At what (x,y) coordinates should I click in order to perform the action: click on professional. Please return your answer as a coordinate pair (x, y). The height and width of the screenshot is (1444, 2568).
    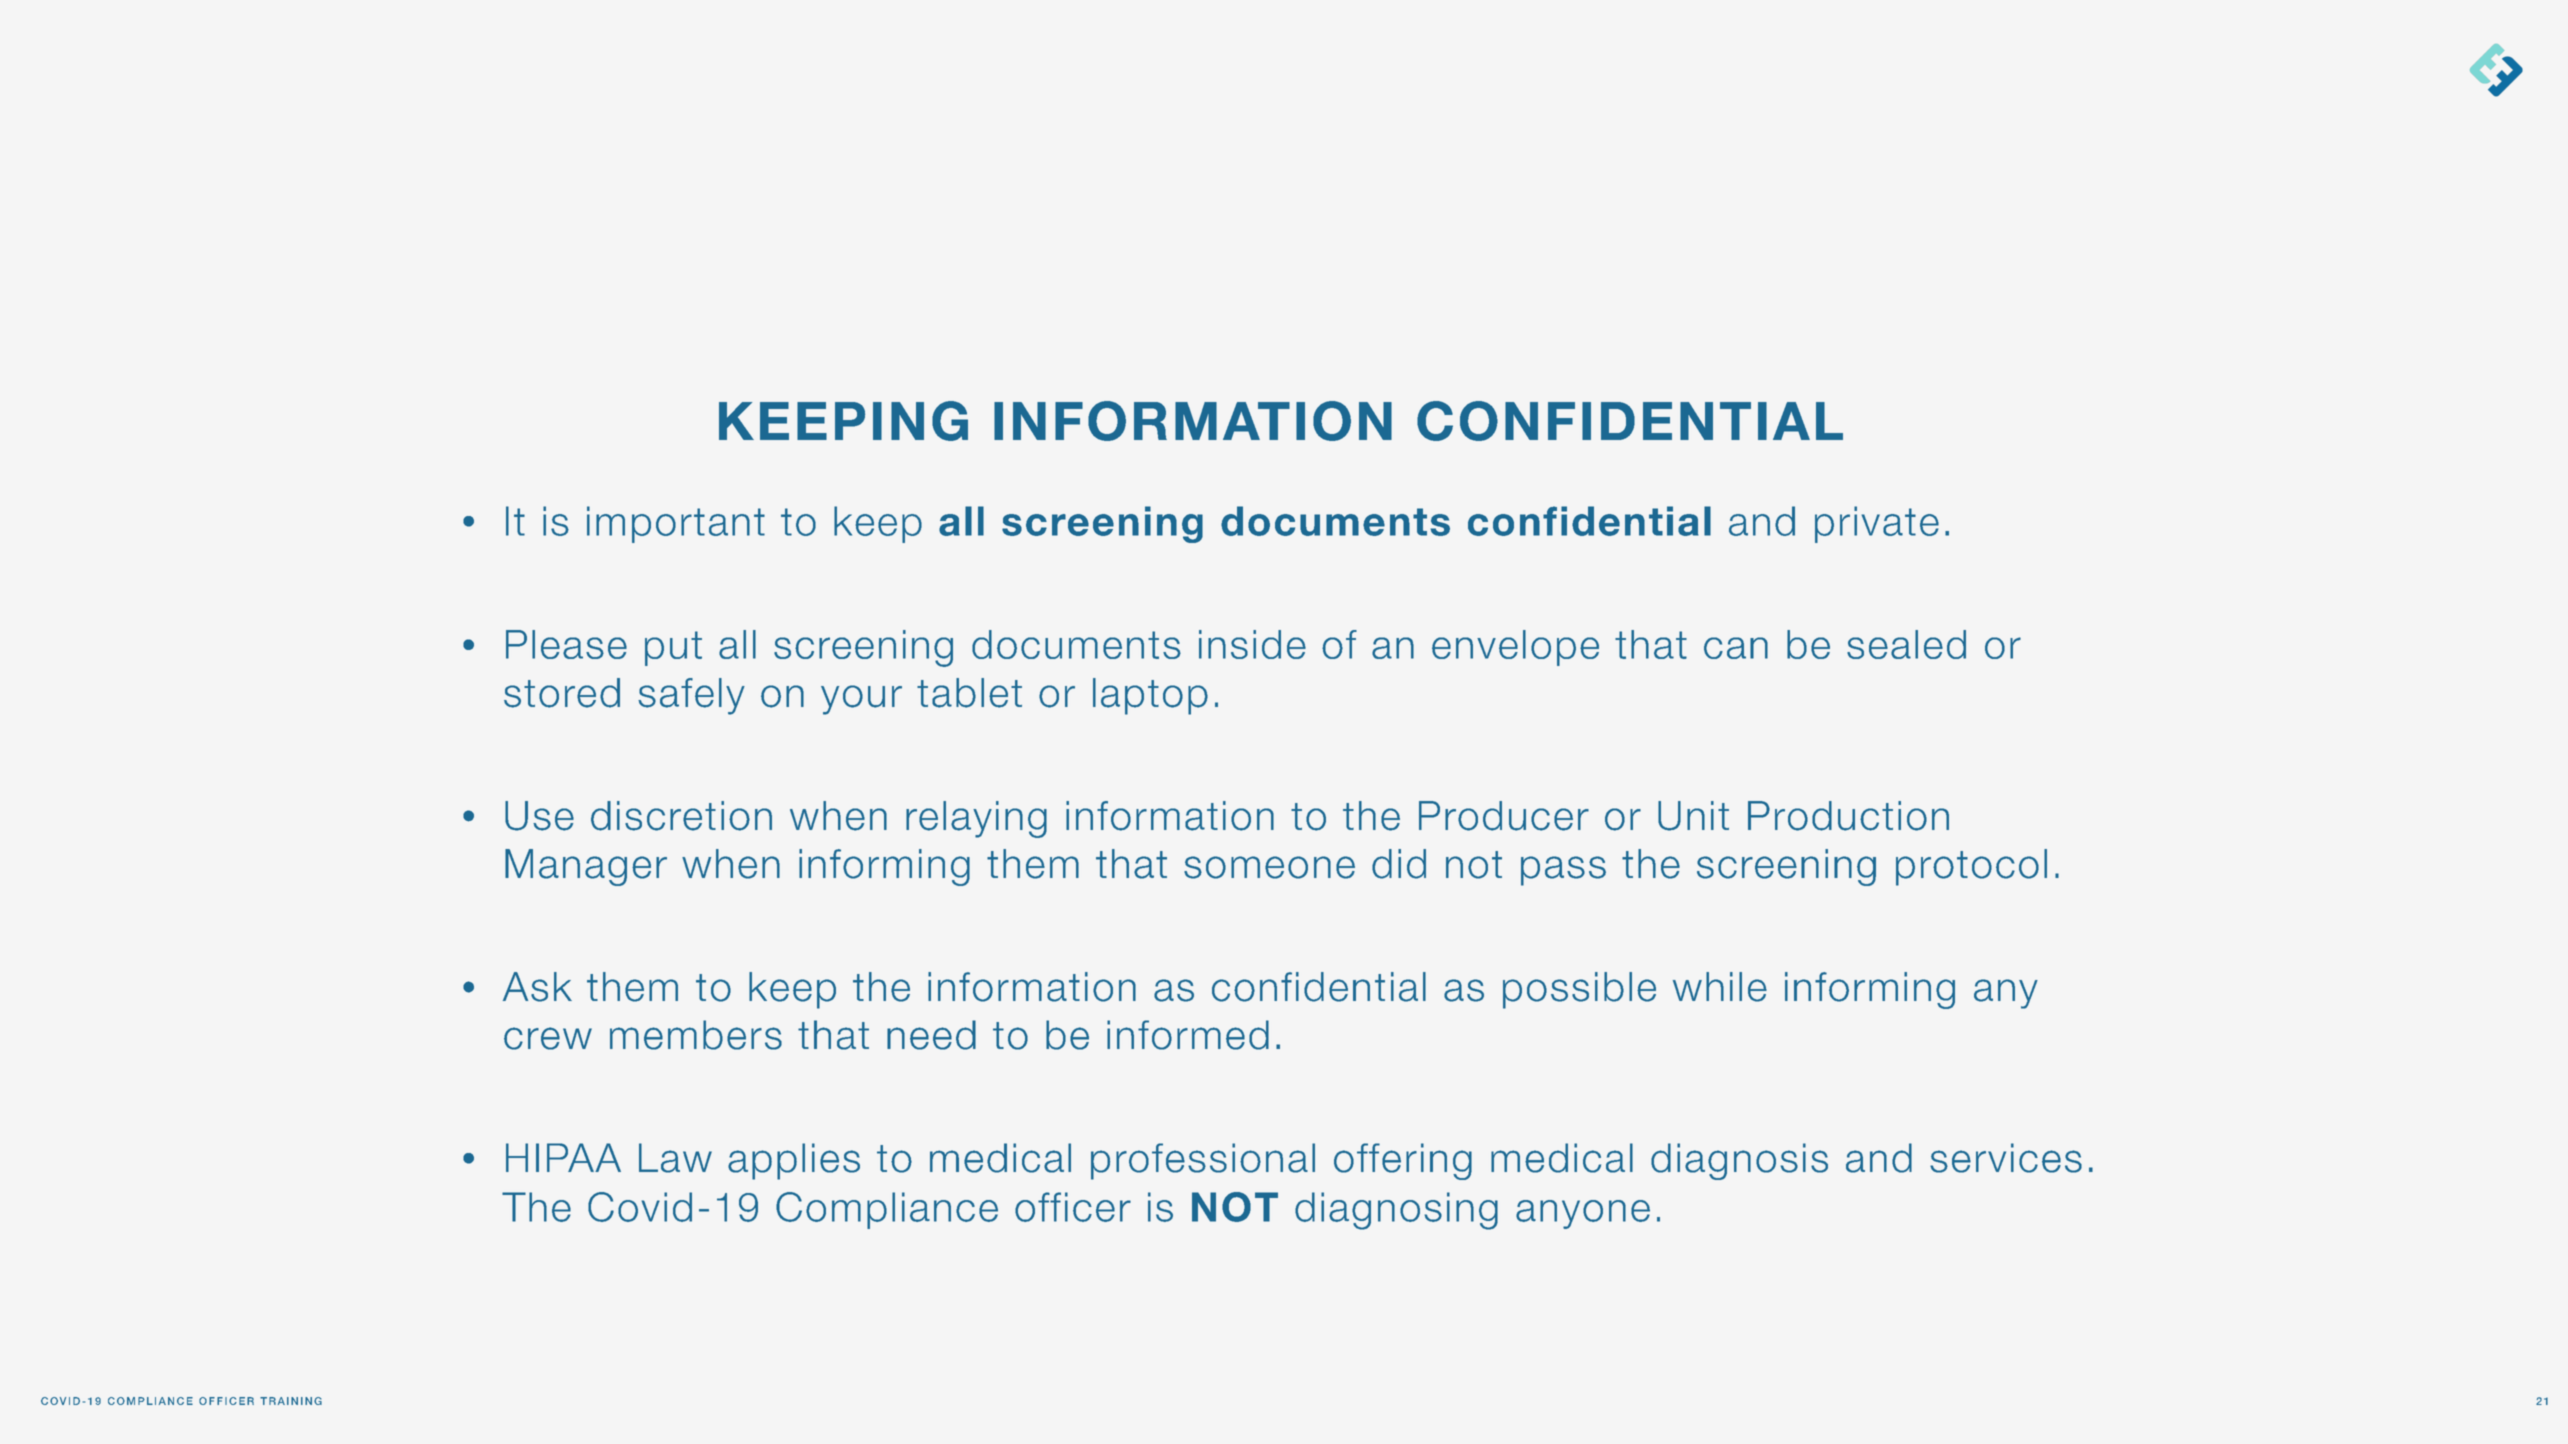
    Looking at the image, I should click on (1203, 1161).
